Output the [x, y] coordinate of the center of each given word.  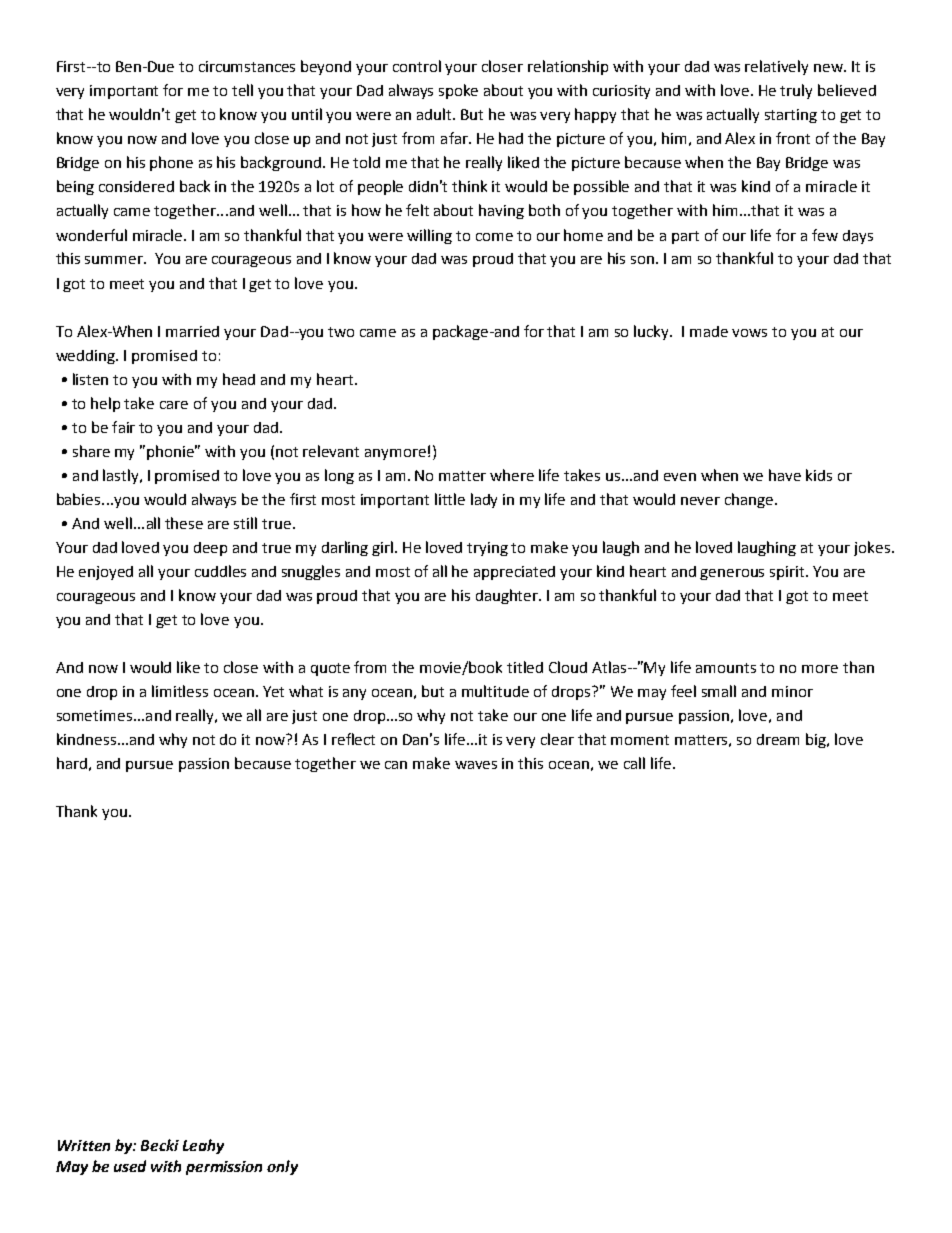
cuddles [220, 571]
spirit [788, 573]
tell [242, 90]
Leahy [203, 1146]
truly [796, 91]
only [282, 1167]
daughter [508, 596]
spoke [458, 91]
